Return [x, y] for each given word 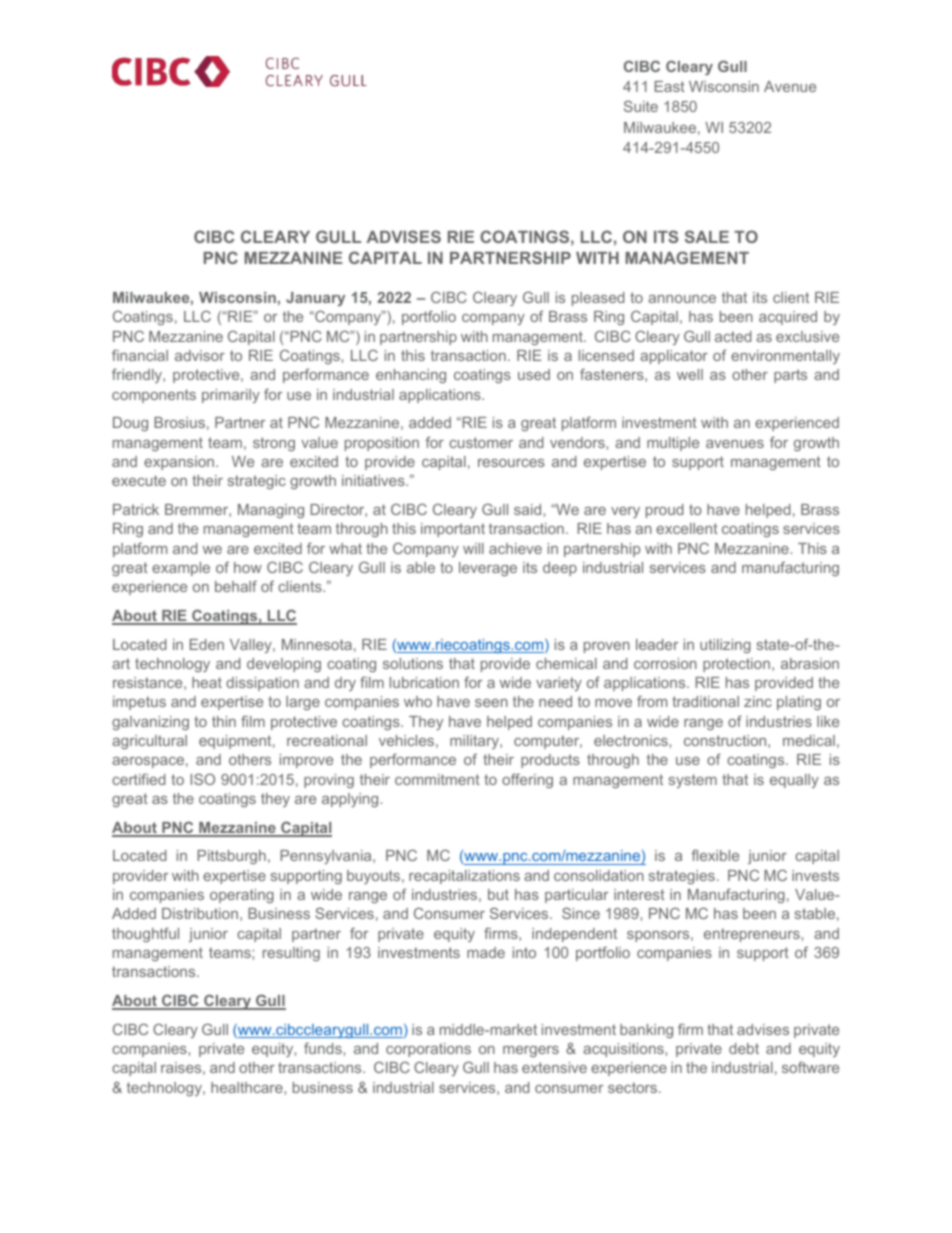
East [670, 86]
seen [491, 703]
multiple [673, 444]
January [315, 299]
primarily [231, 396]
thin [224, 721]
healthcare [248, 1087]
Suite [641, 106]
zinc [758, 701]
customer [481, 442]
